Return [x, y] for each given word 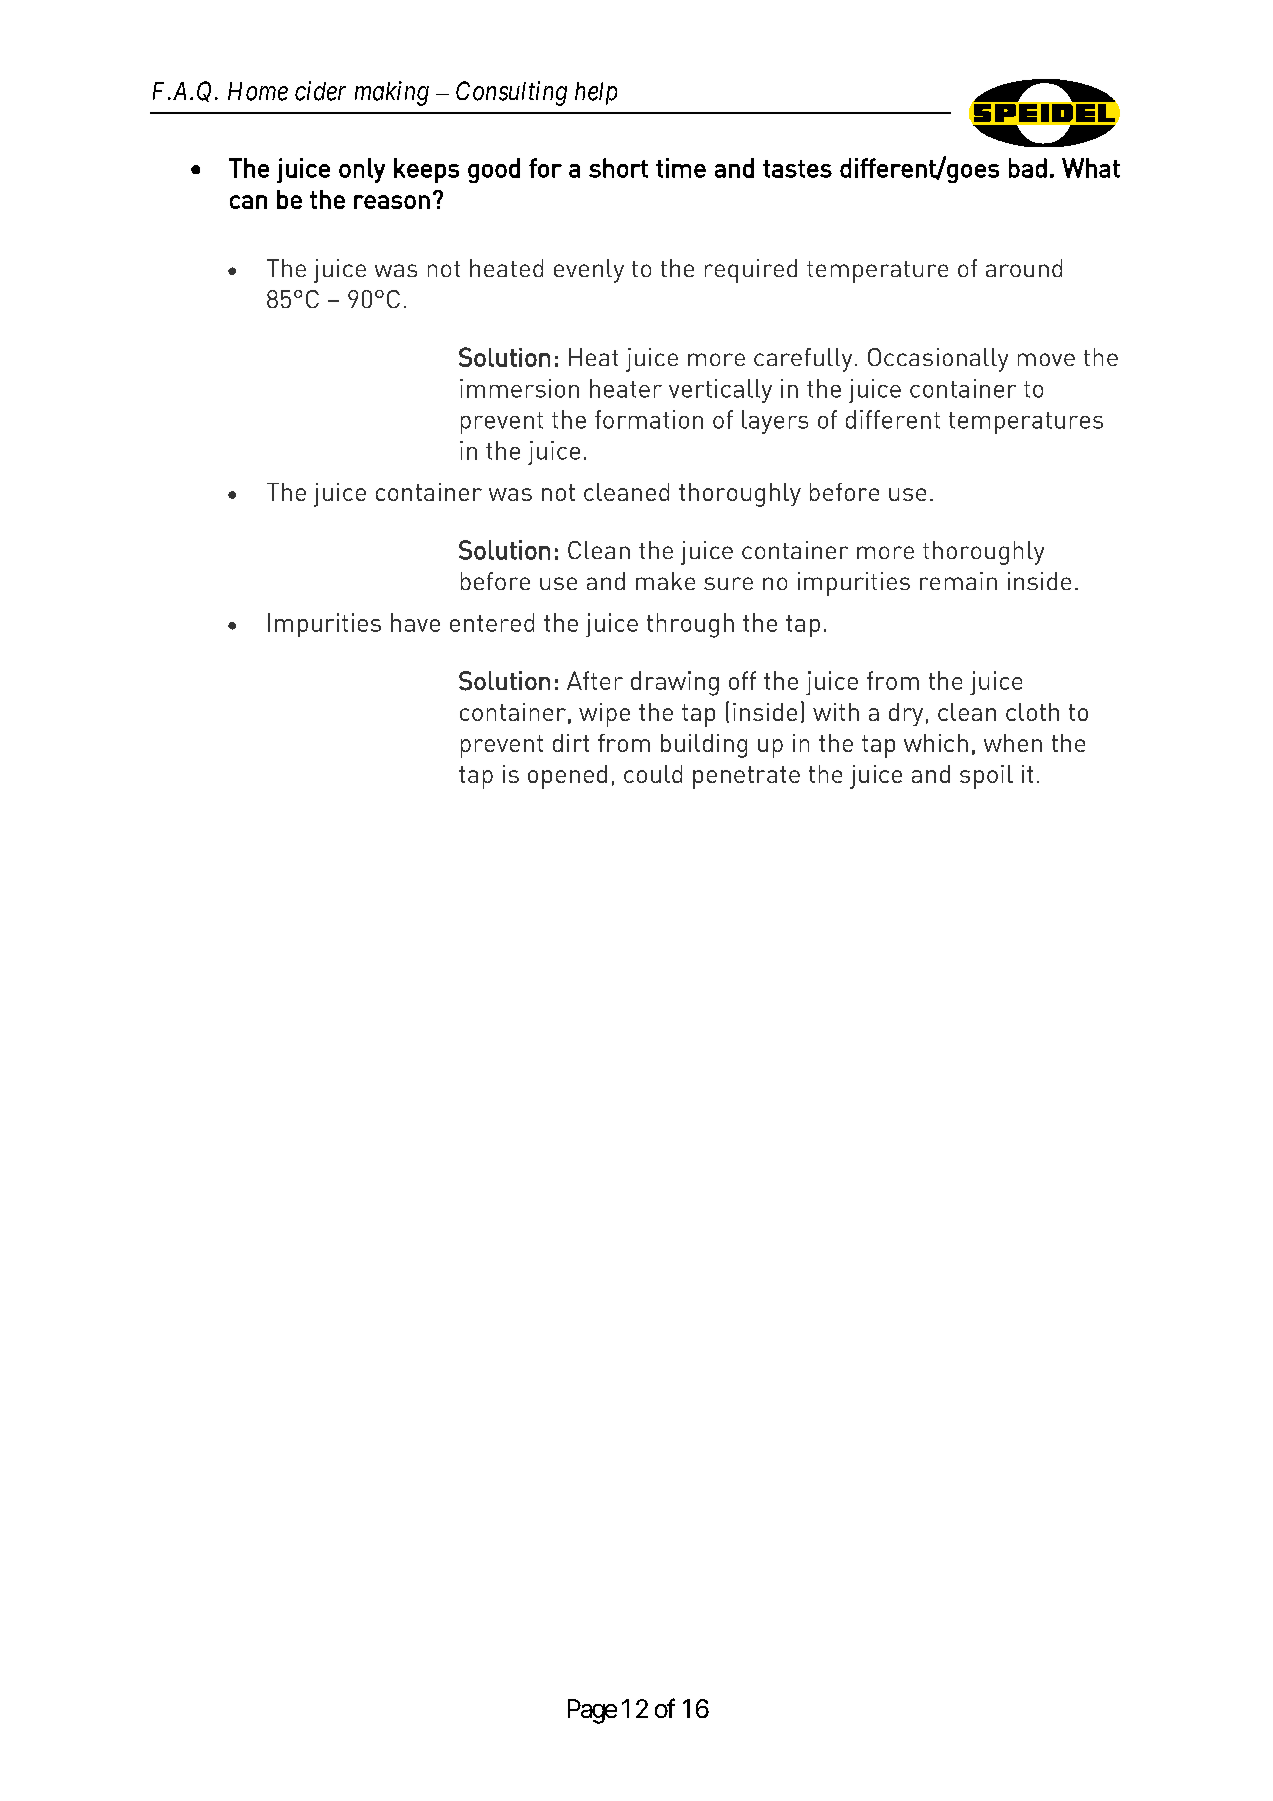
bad [1028, 168]
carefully [803, 360]
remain [958, 581]
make [665, 581]
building [704, 746]
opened [567, 777]
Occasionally [938, 360]
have [415, 622]
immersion [519, 388]
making [392, 93]
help [596, 93]
